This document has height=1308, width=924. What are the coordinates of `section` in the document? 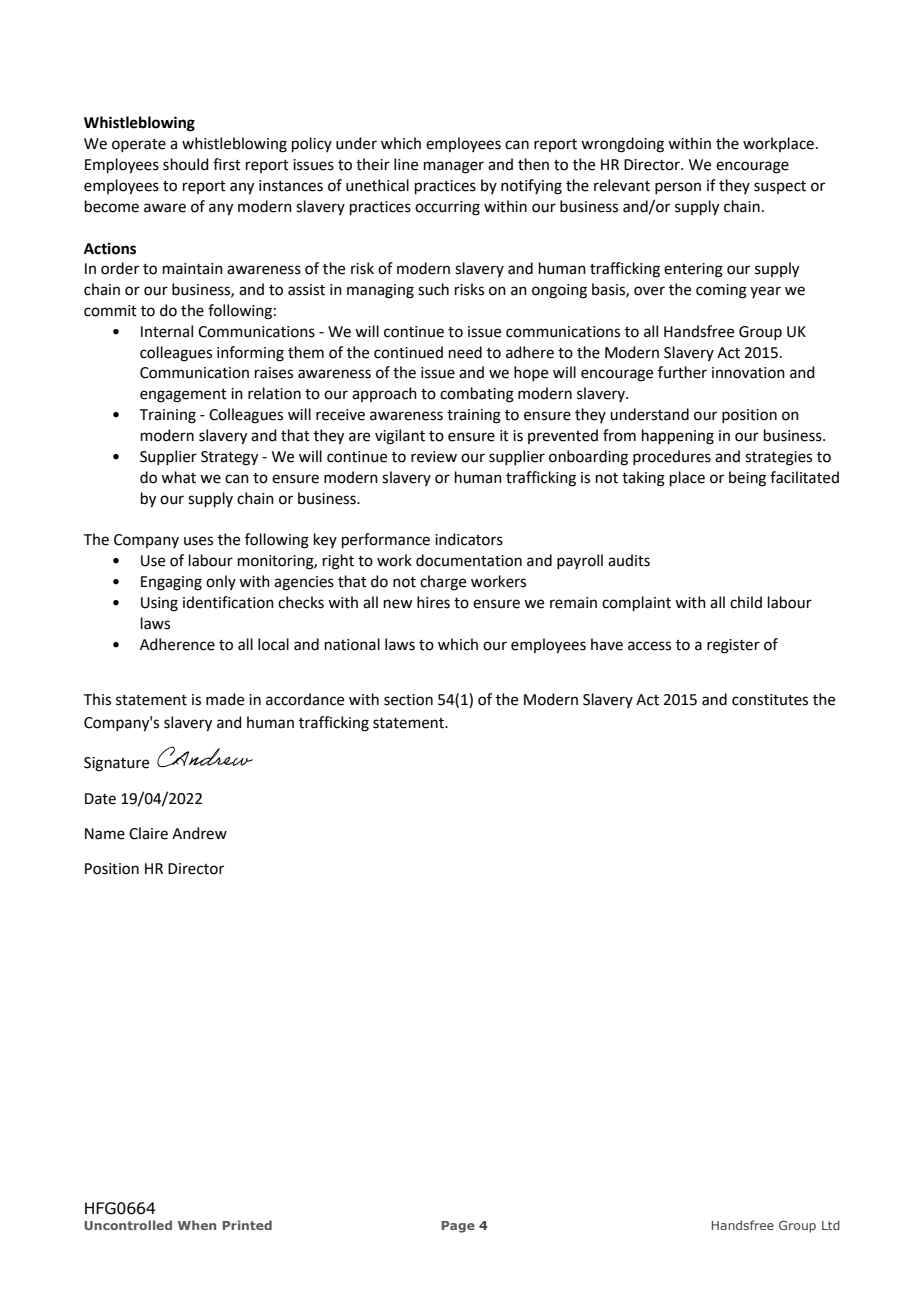 It's located at (408, 700).
